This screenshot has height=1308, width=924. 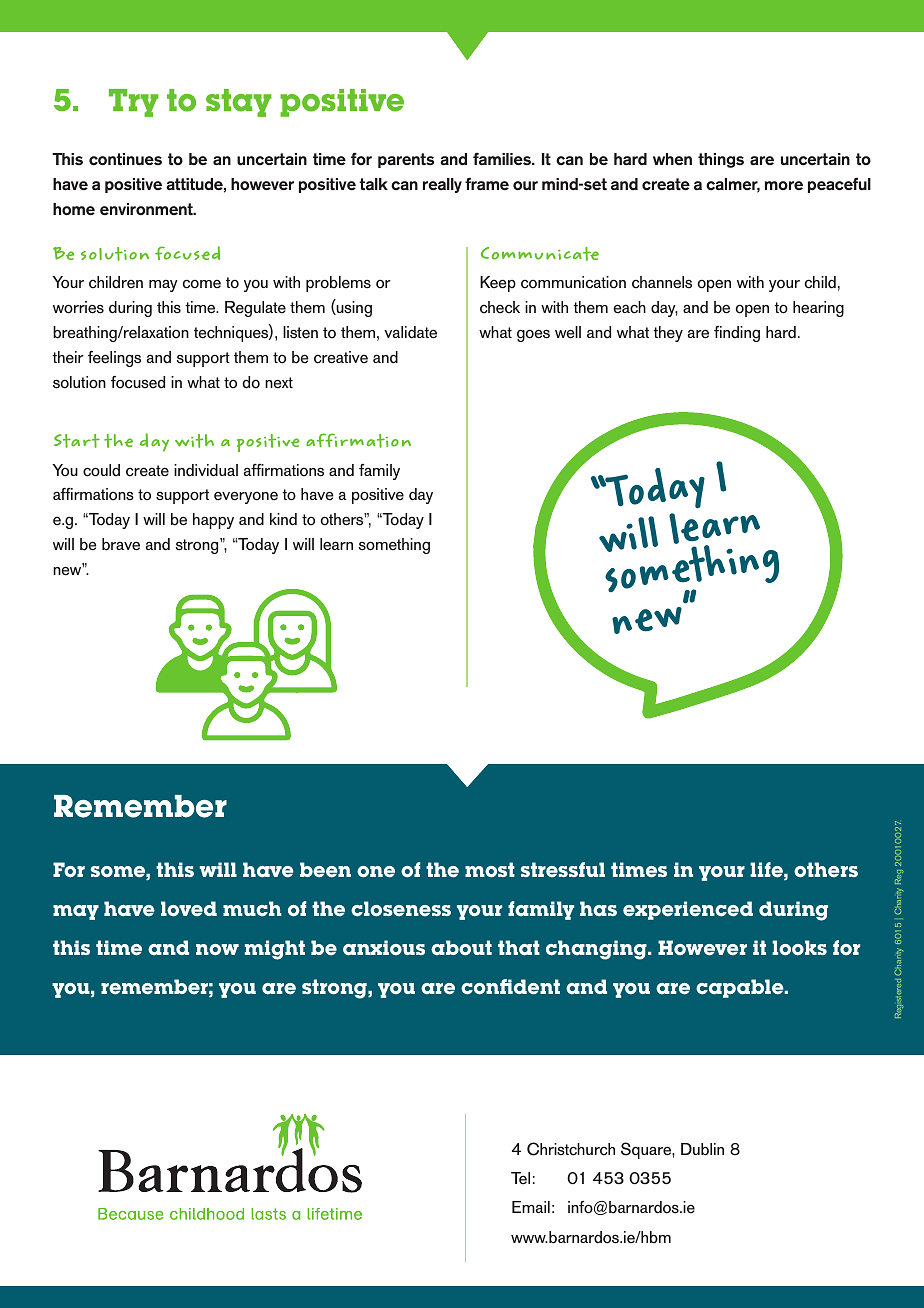 What do you see at coordinates (503, 158) in the screenshot?
I see `families` at bounding box center [503, 158].
